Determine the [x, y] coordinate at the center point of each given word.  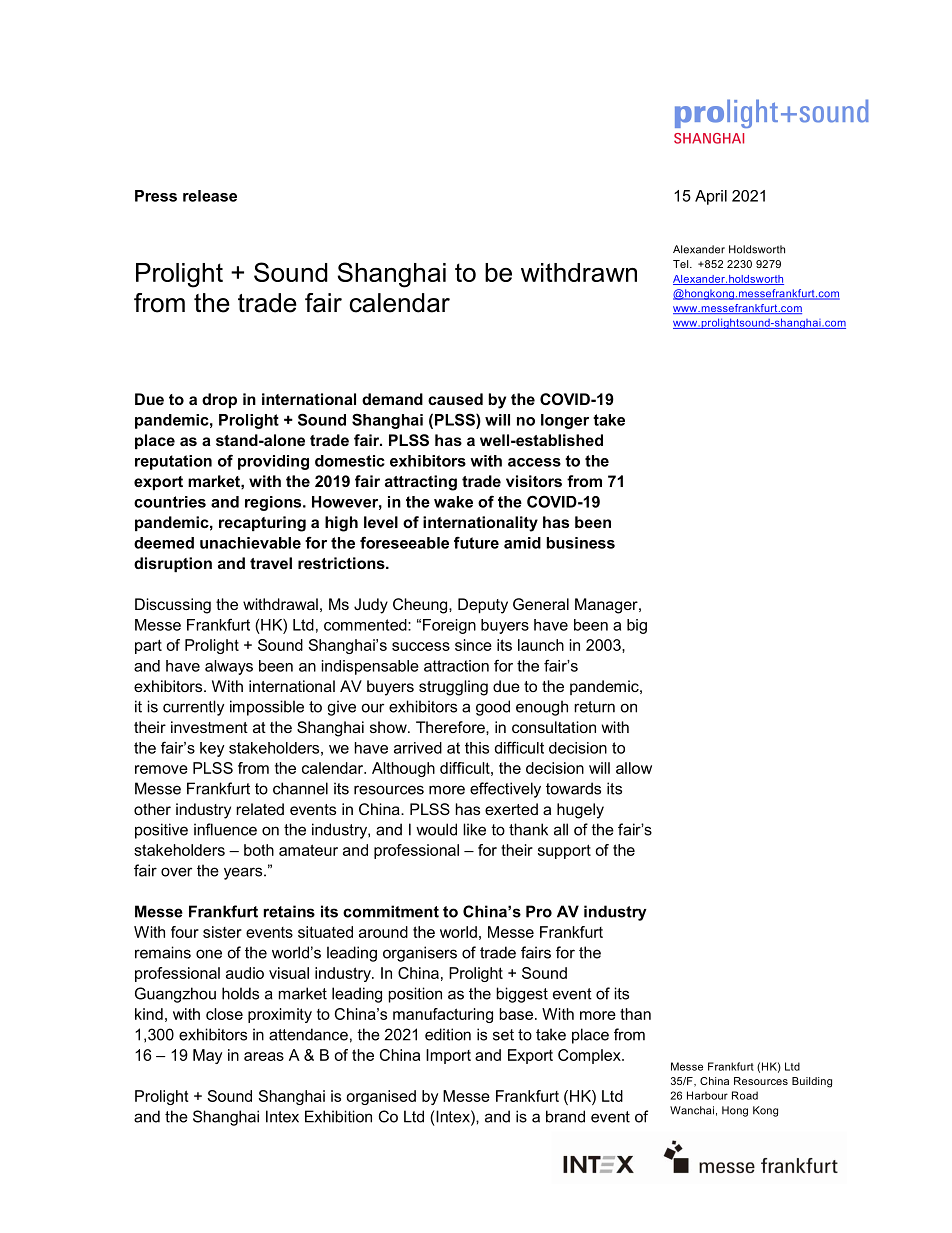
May [207, 1056]
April [711, 197]
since [473, 645]
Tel [682, 264]
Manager [607, 606]
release [210, 196]
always [229, 667]
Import [448, 1056]
